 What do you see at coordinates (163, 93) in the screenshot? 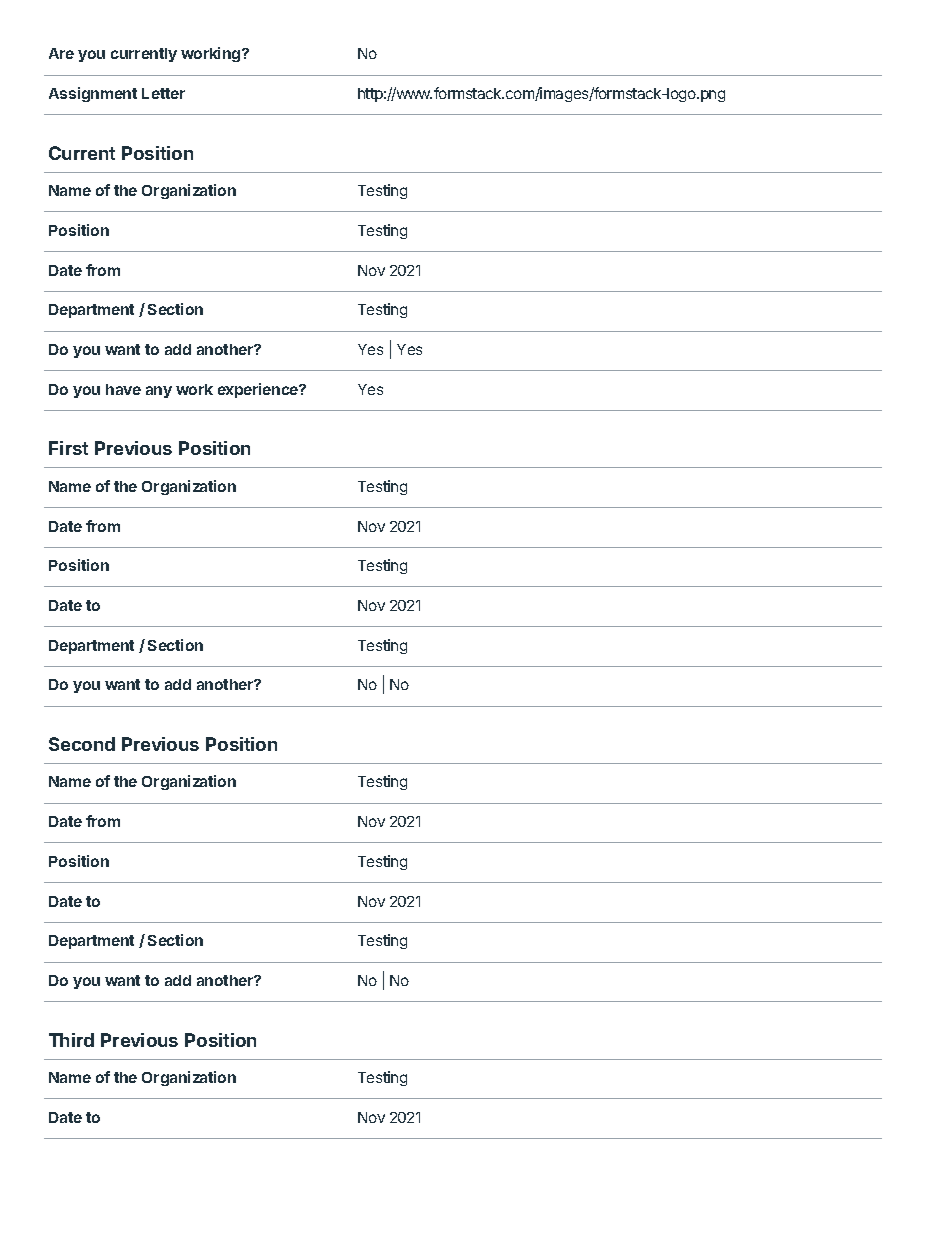
I see `Letter` at bounding box center [163, 93].
